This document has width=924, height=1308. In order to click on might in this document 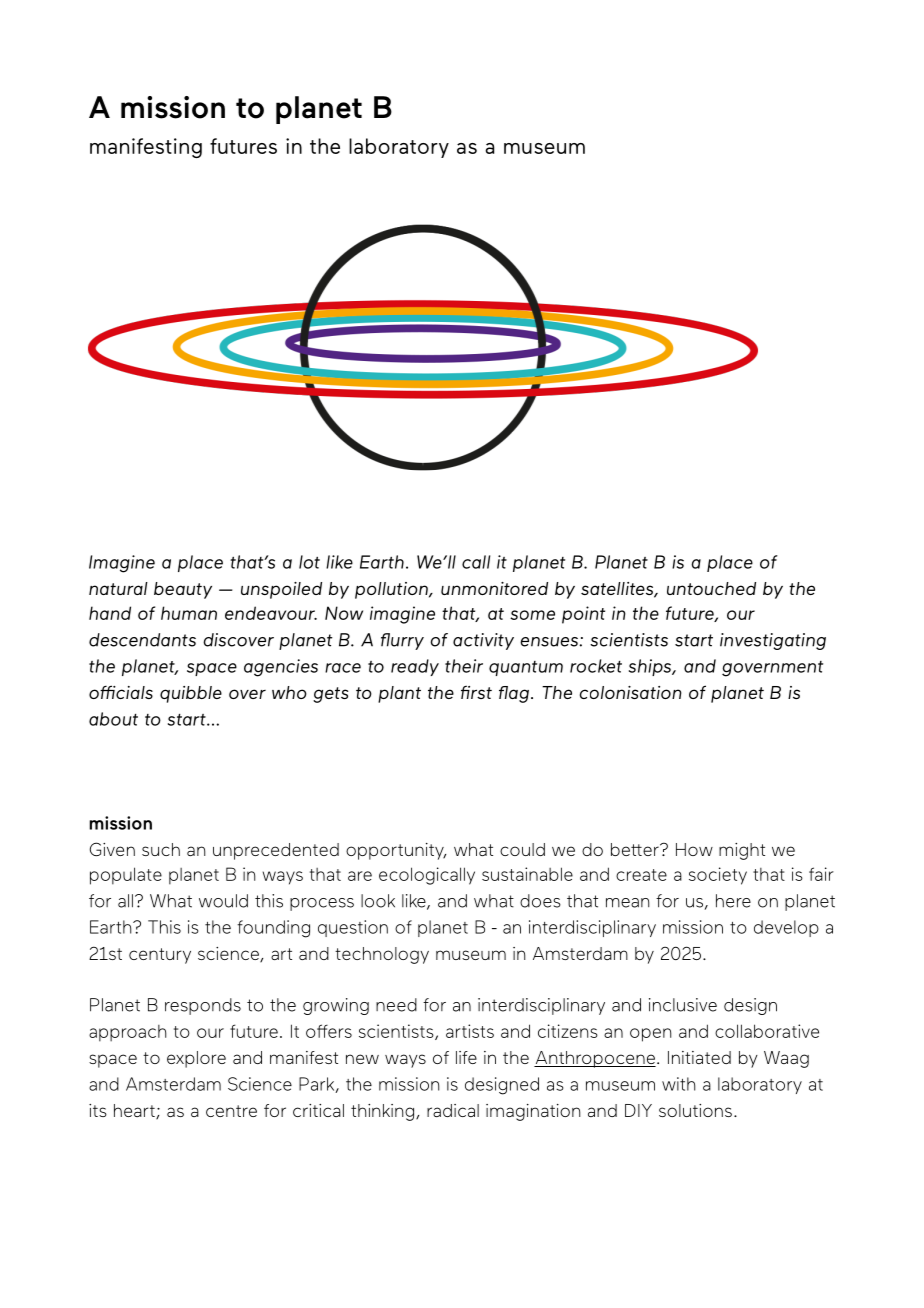, I will do `click(742, 851)`.
